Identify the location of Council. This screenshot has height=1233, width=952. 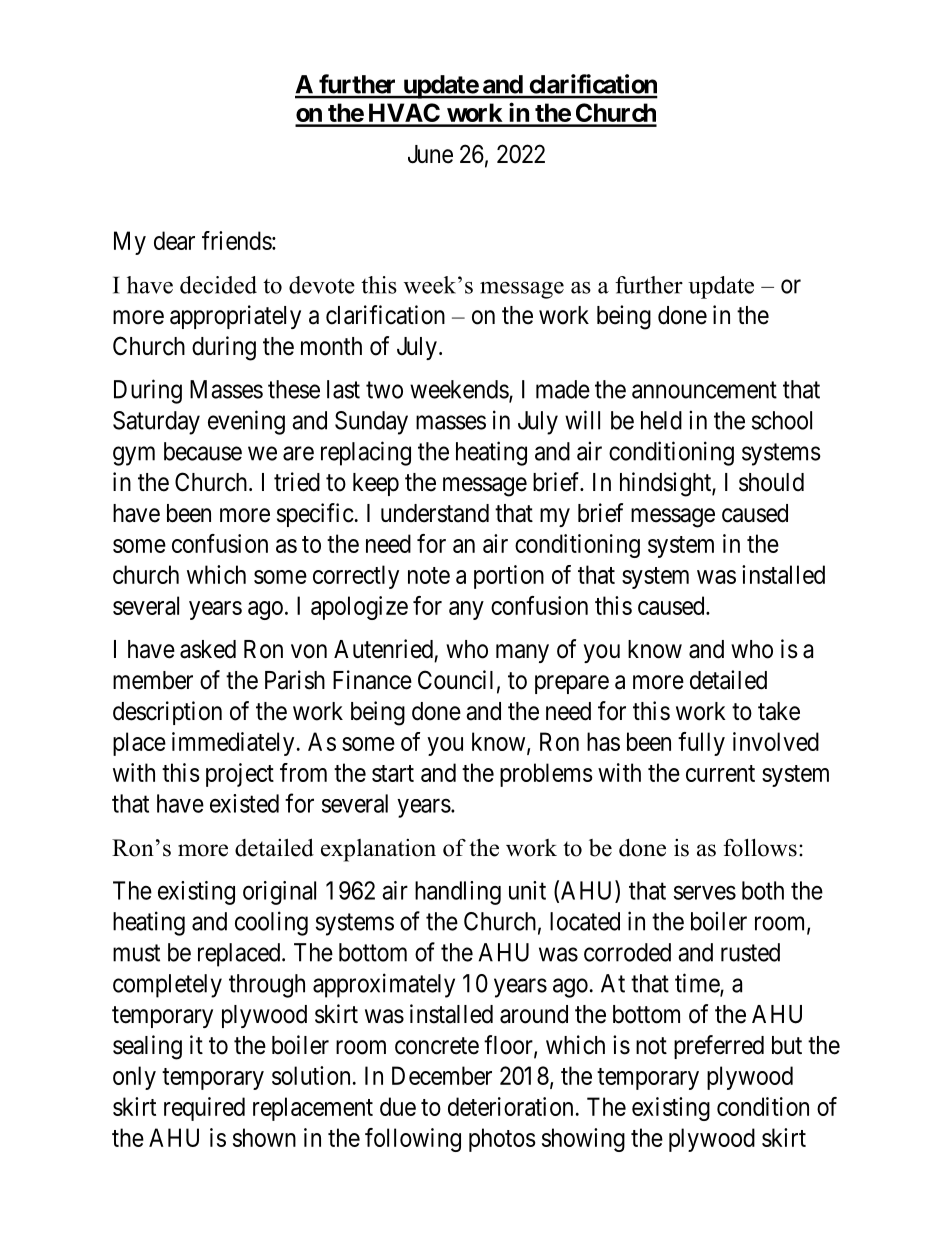
(455, 680).
